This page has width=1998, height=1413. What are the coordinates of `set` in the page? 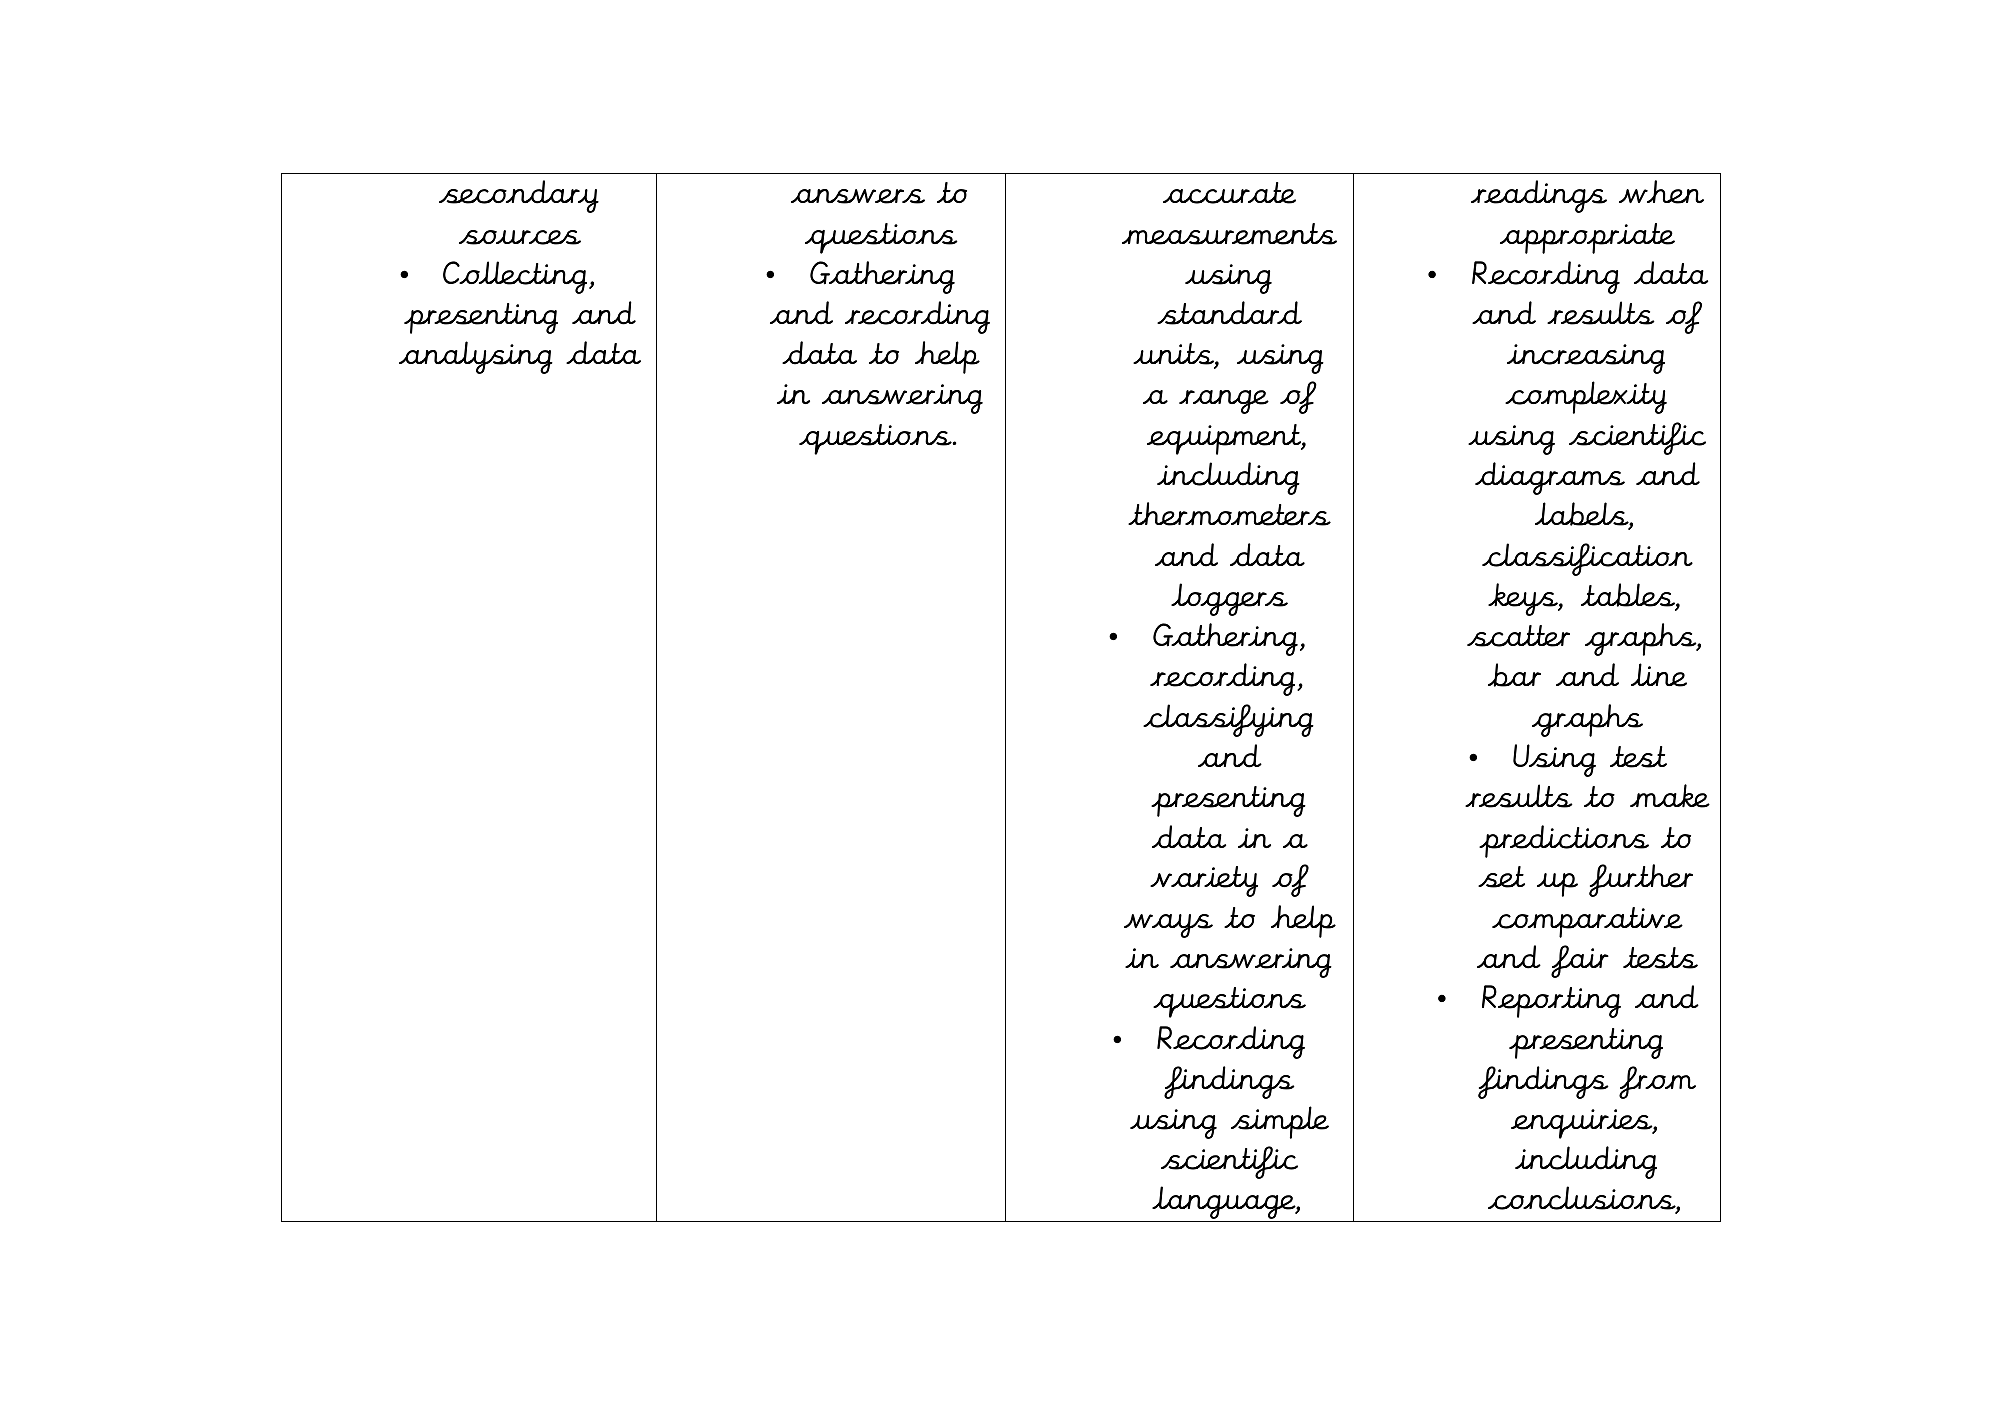 It's located at (1501, 877).
